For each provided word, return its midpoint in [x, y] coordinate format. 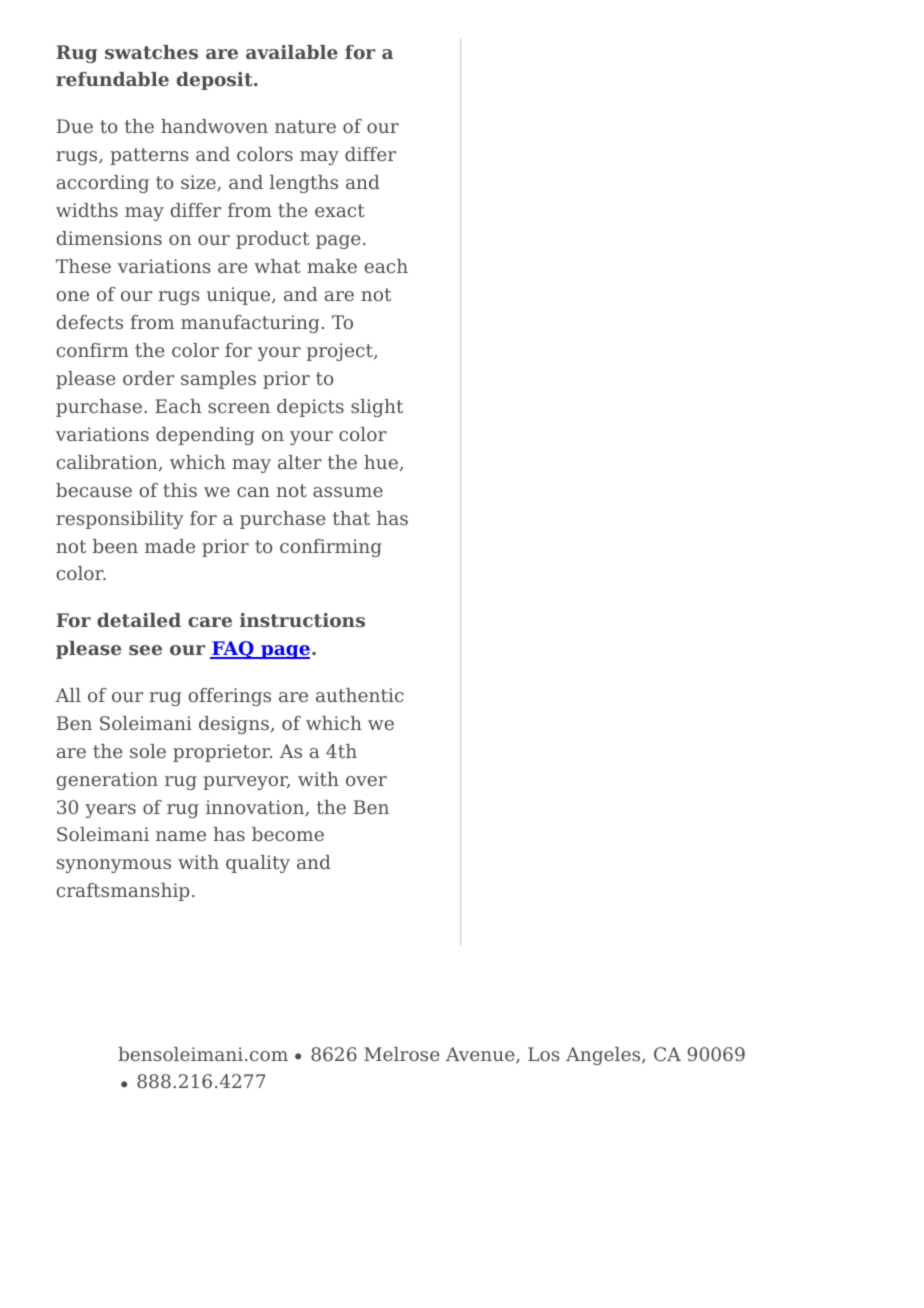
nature [305, 126]
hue [381, 462]
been [115, 546]
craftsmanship [122, 892]
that [351, 518]
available [292, 52]
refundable [112, 79]
